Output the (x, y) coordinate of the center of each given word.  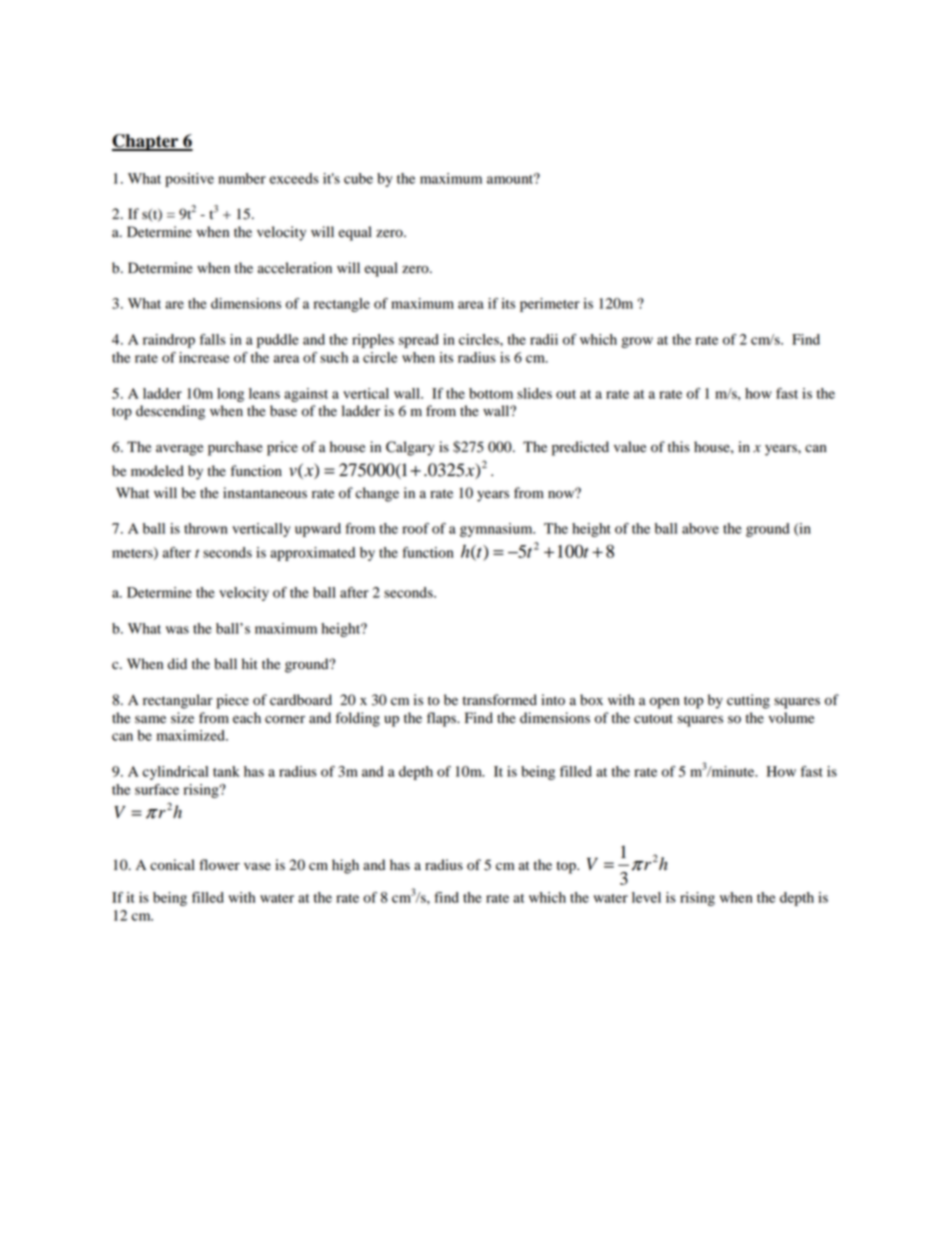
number (242, 178)
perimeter (550, 305)
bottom (491, 393)
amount (511, 178)
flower (219, 865)
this (679, 446)
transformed (500, 700)
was (177, 630)
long (230, 395)
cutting (748, 701)
